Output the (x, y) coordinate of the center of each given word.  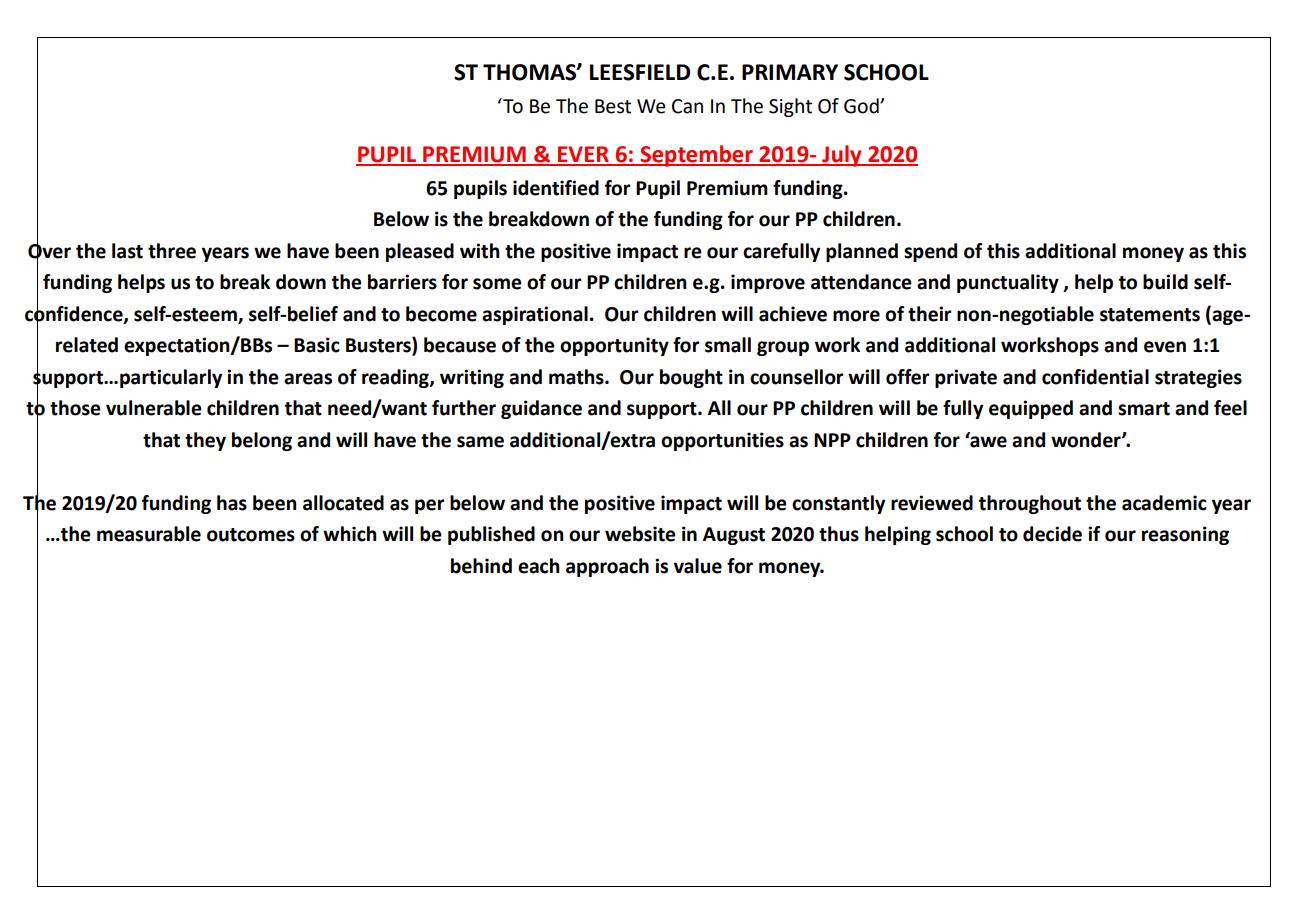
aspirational (535, 315)
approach (607, 567)
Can (687, 106)
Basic (317, 345)
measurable (149, 534)
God (862, 106)
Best (613, 106)
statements (1150, 315)
